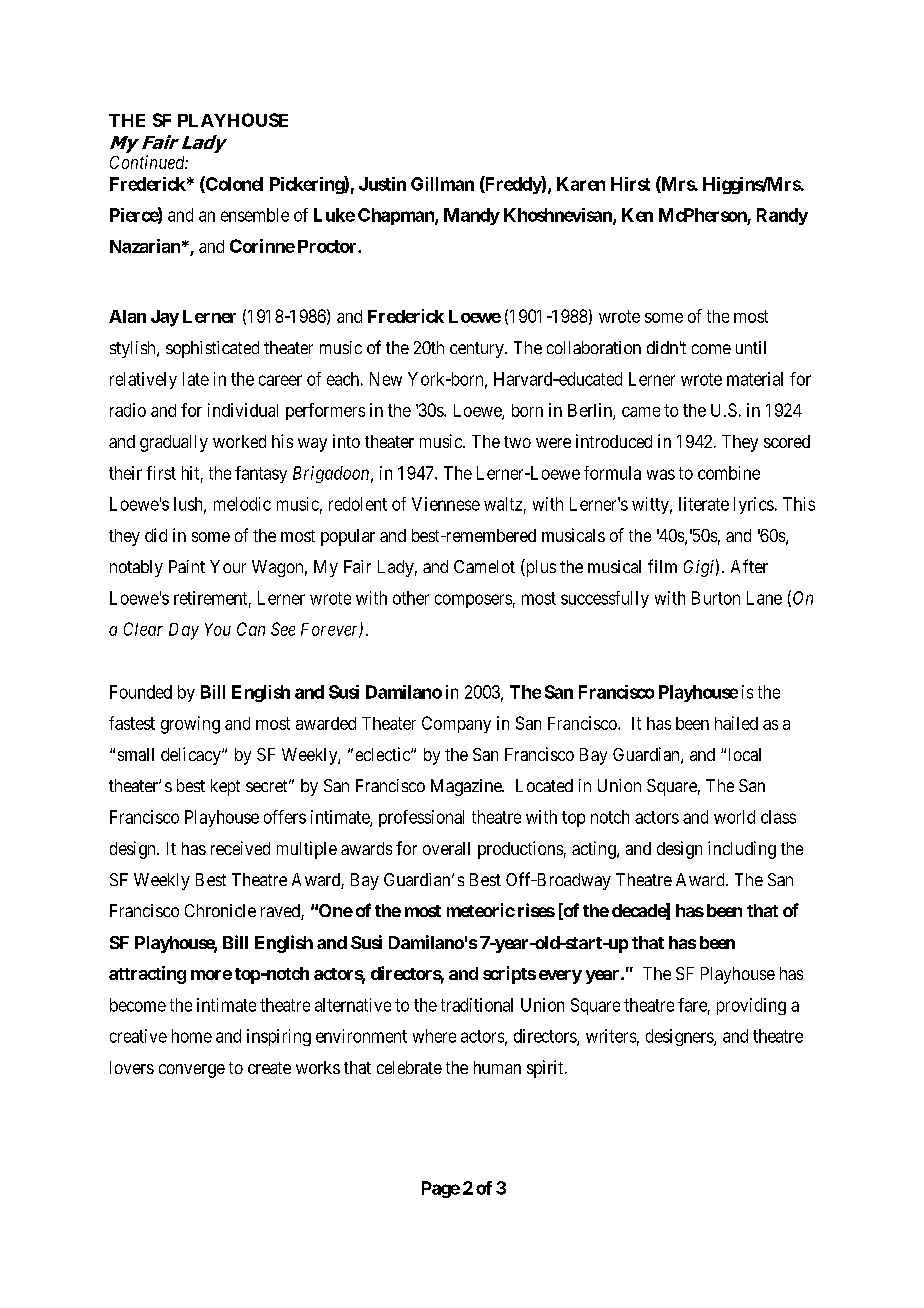 Image resolution: width=924 pixels, height=1308 pixels. What do you see at coordinates (745, 754) in the screenshot?
I see `local` at bounding box center [745, 754].
